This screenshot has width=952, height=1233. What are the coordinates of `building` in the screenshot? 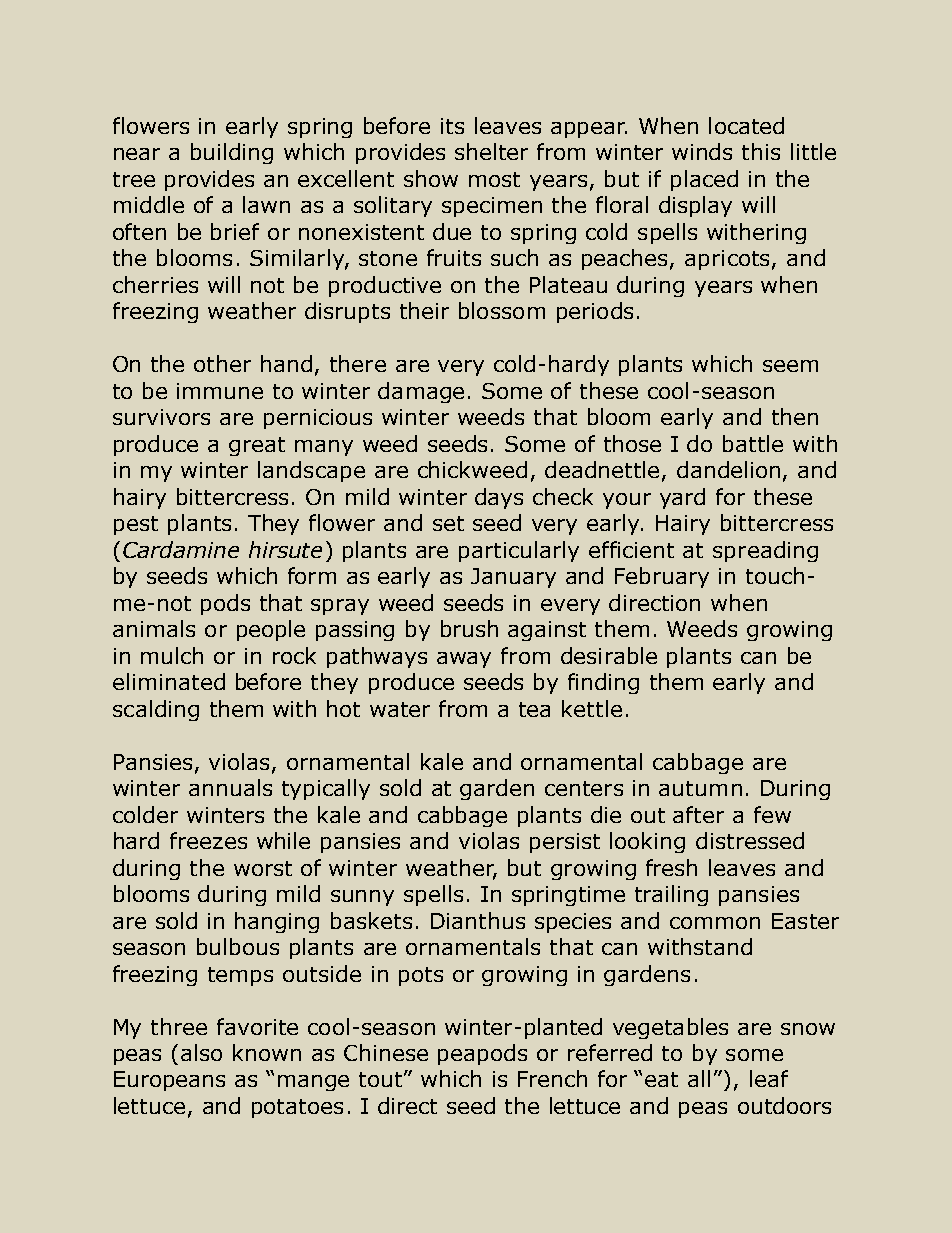 It's located at (232, 153).
